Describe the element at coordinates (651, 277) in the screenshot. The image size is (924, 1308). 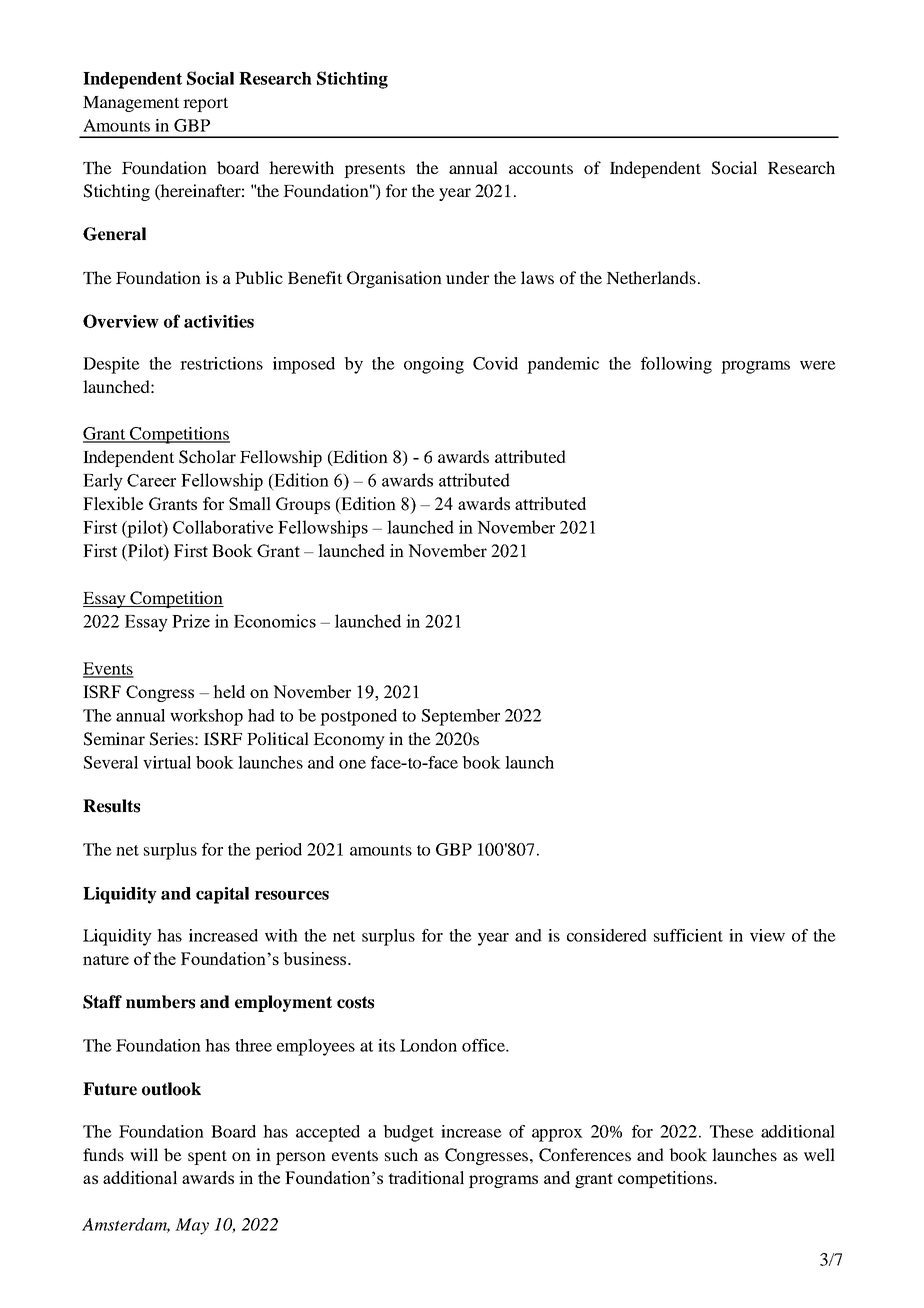
I see `Netherlands` at that location.
